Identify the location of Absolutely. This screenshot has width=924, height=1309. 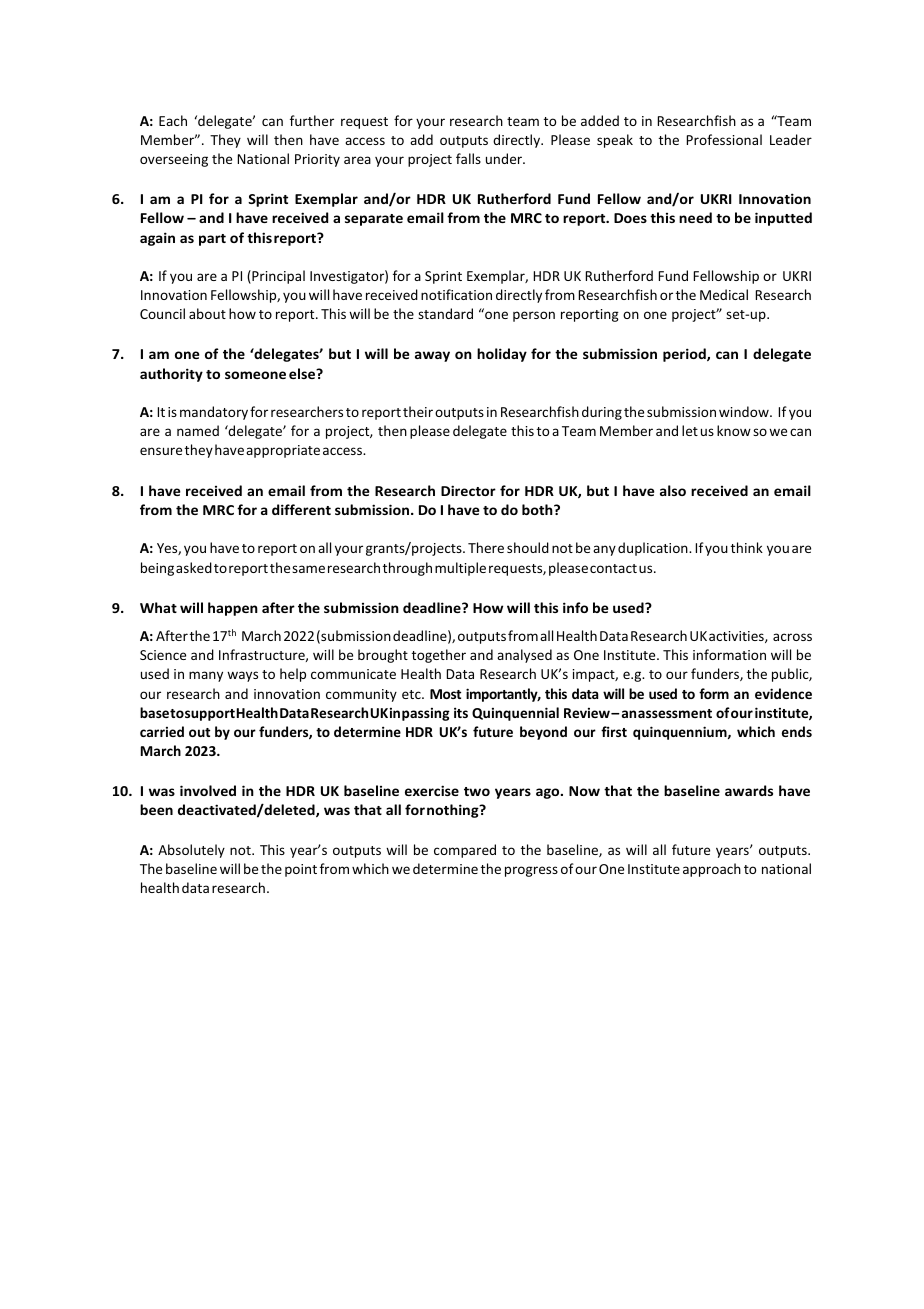
(191, 851).
